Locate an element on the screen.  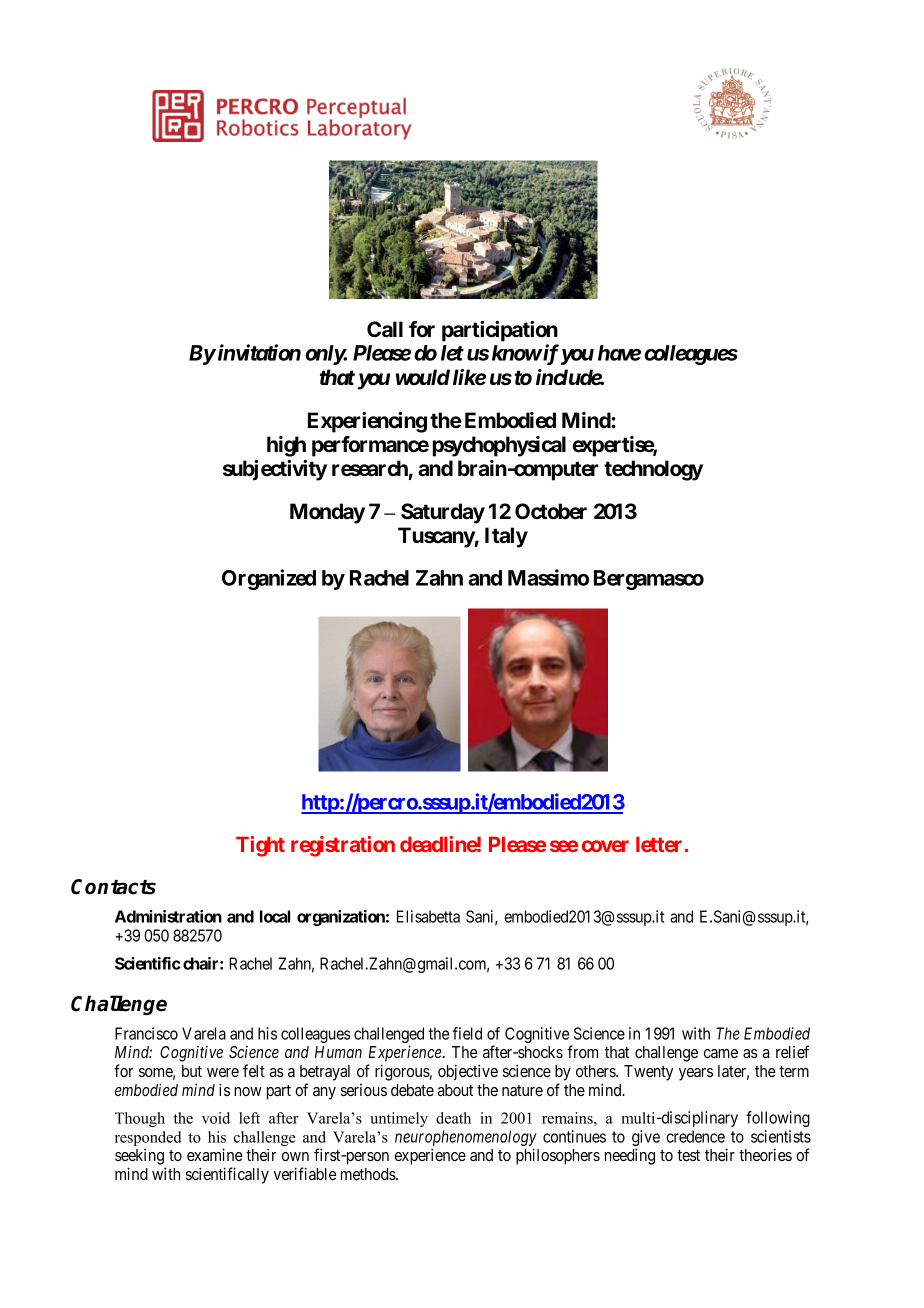
high is located at coordinates (286, 446).
